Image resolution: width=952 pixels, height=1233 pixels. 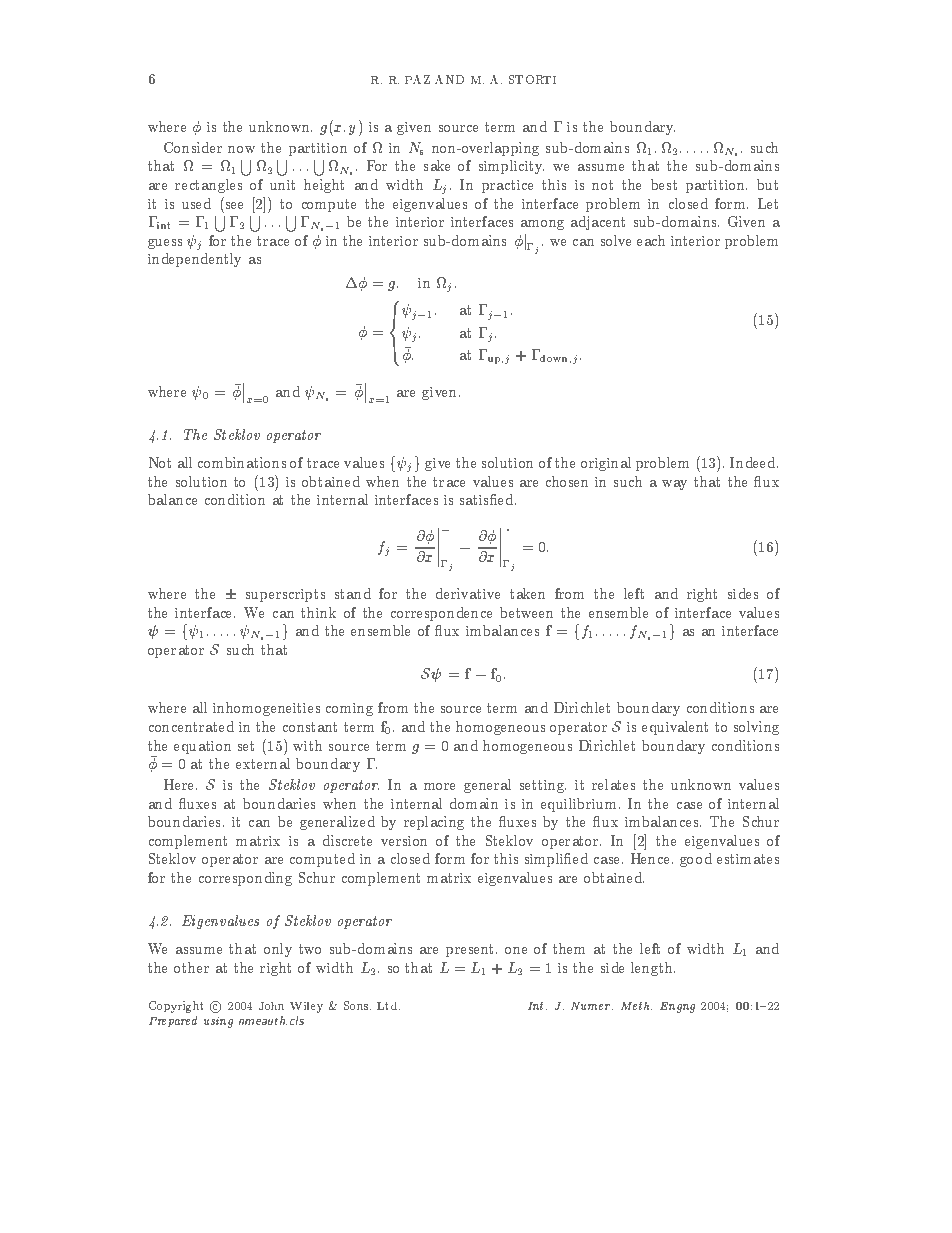 What do you see at coordinates (653, 969) in the page?
I see `length` at bounding box center [653, 969].
